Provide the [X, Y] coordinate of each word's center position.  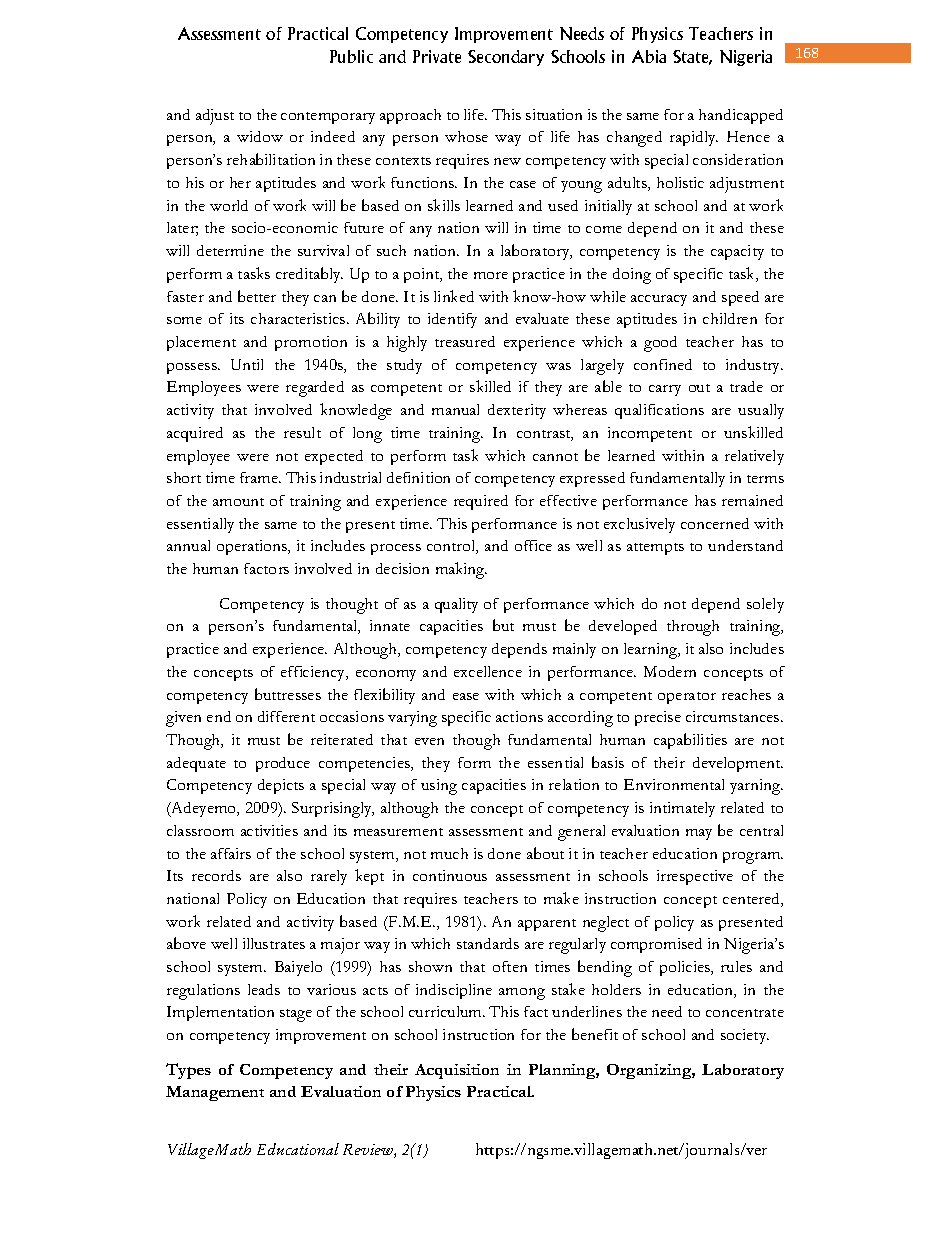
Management [215, 1093]
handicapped [741, 116]
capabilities [690, 741]
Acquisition [457, 1071]
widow [260, 136]
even [429, 741]
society [745, 1036]
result [302, 432]
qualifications [659, 411]
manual [455, 409]
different [286, 716]
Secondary [506, 58]
